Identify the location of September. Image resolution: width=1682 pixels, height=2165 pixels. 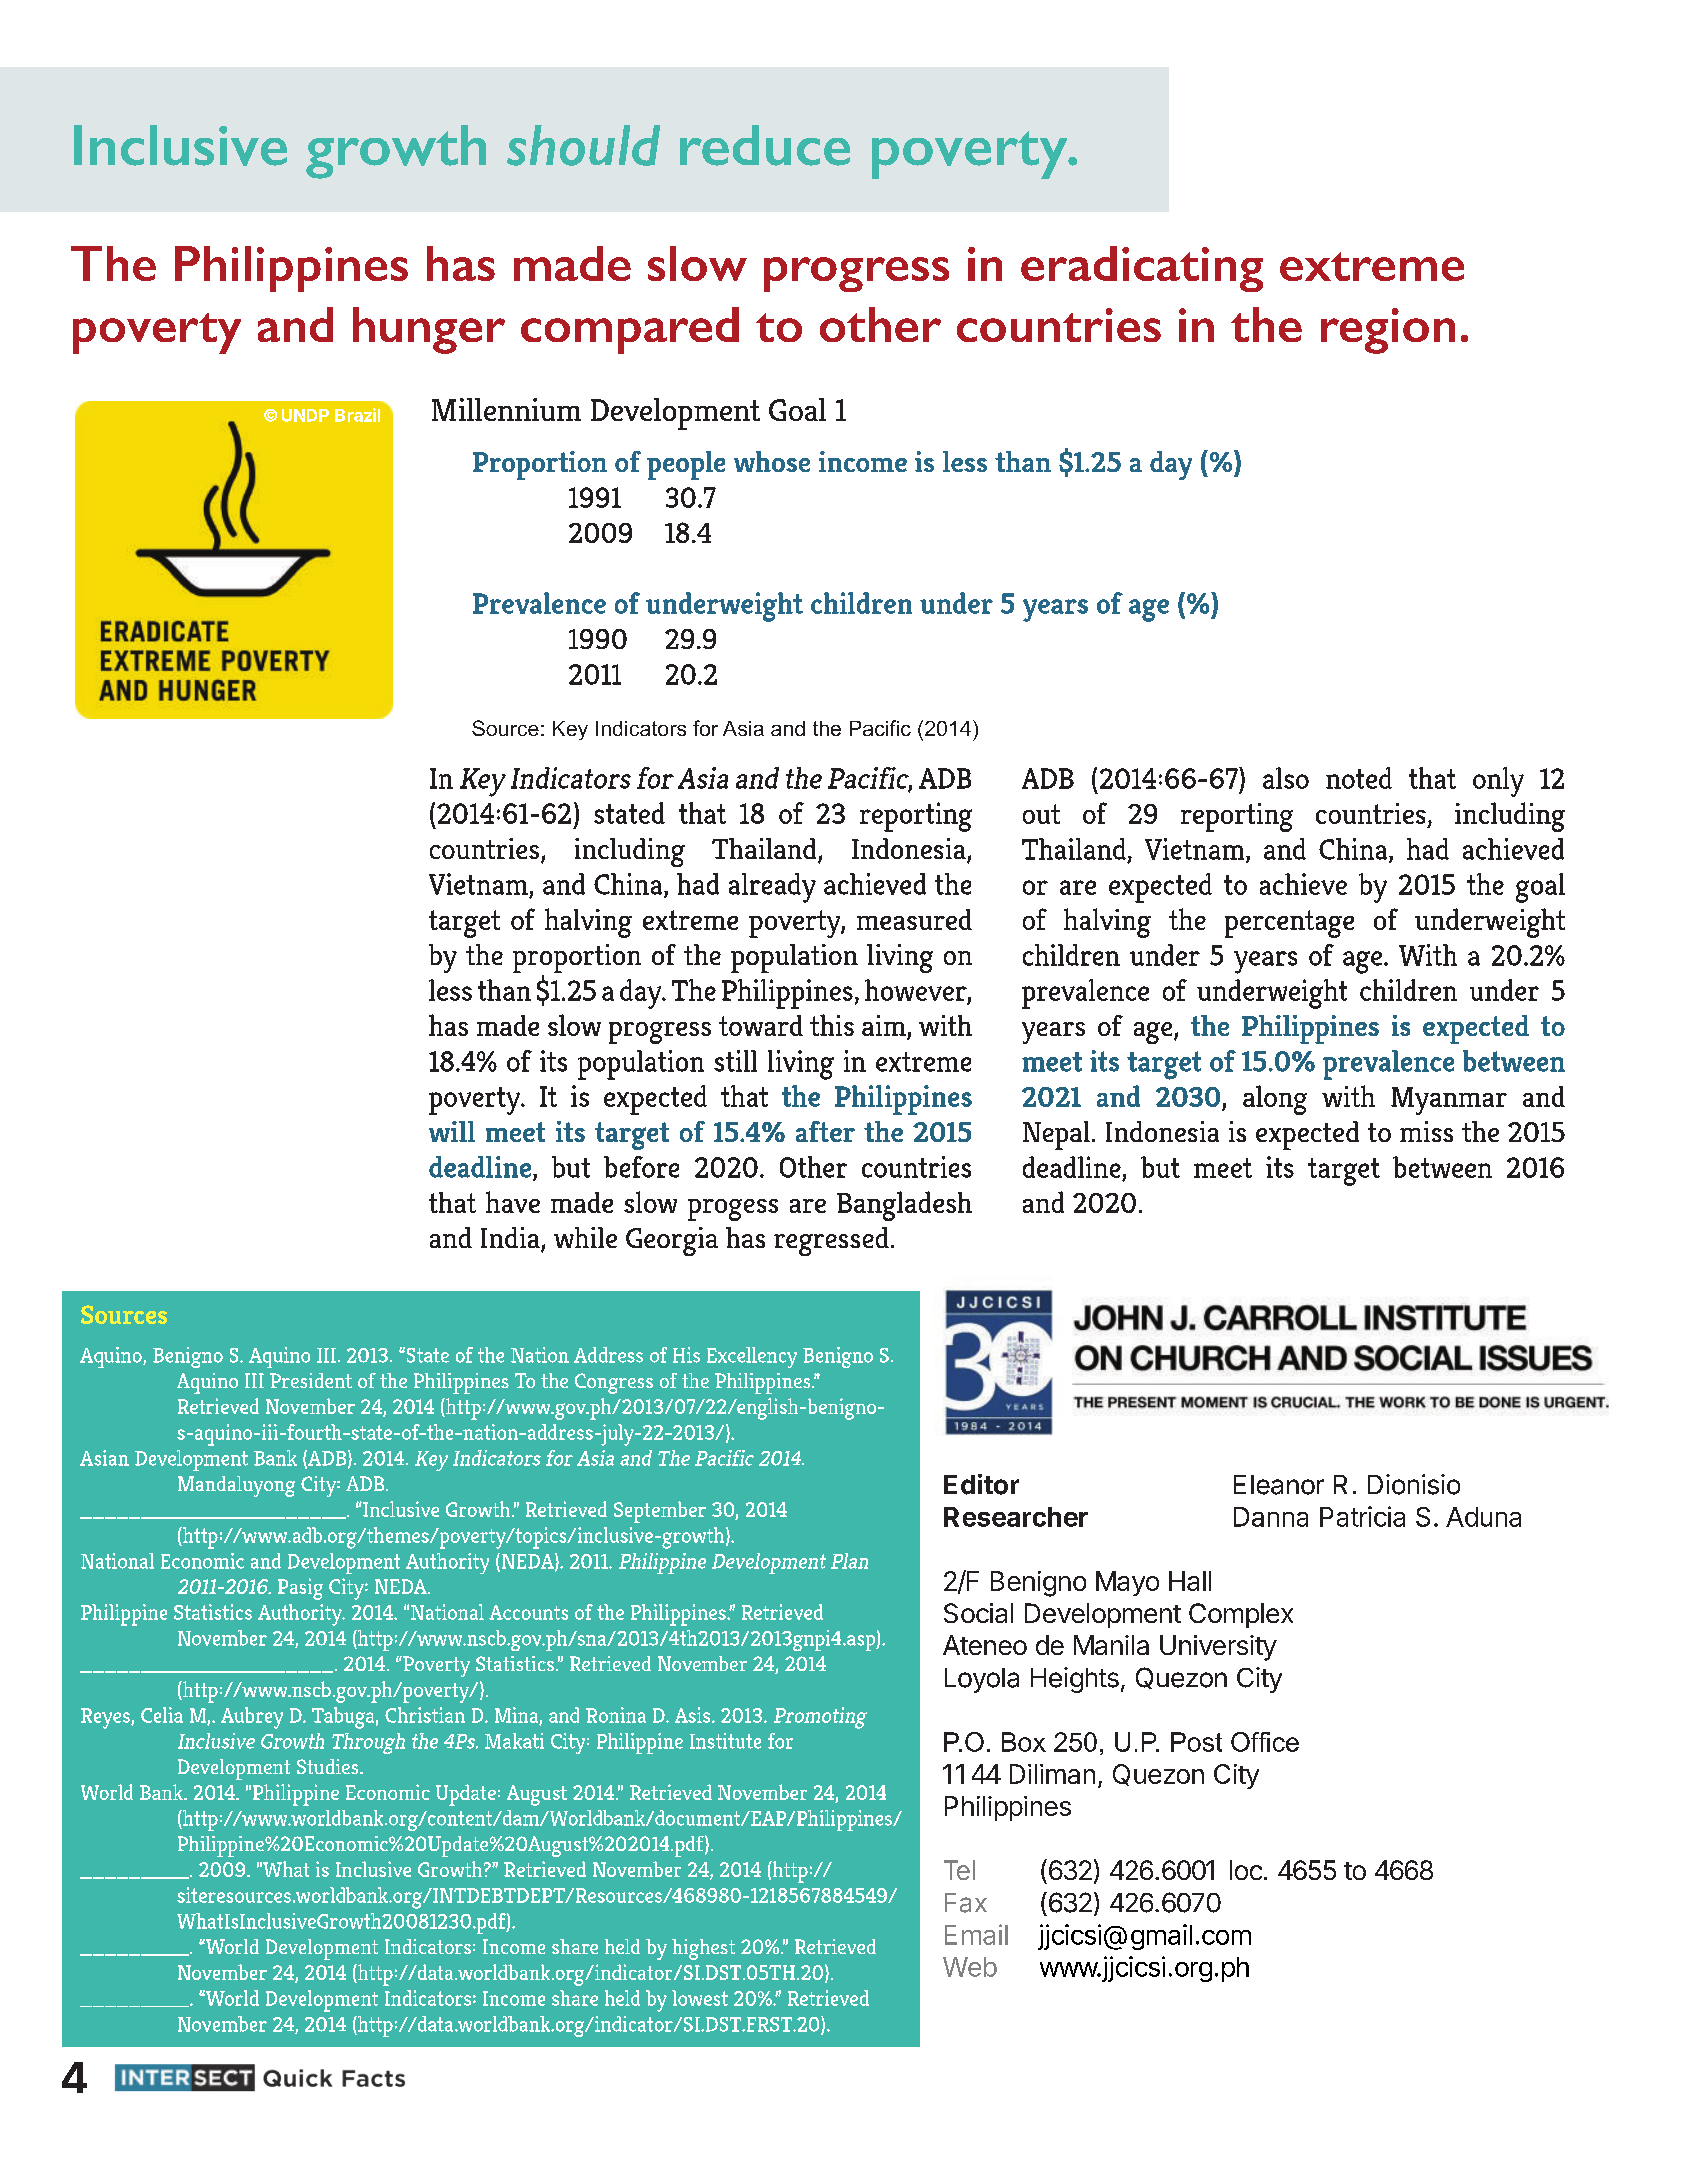
(660, 1512).
